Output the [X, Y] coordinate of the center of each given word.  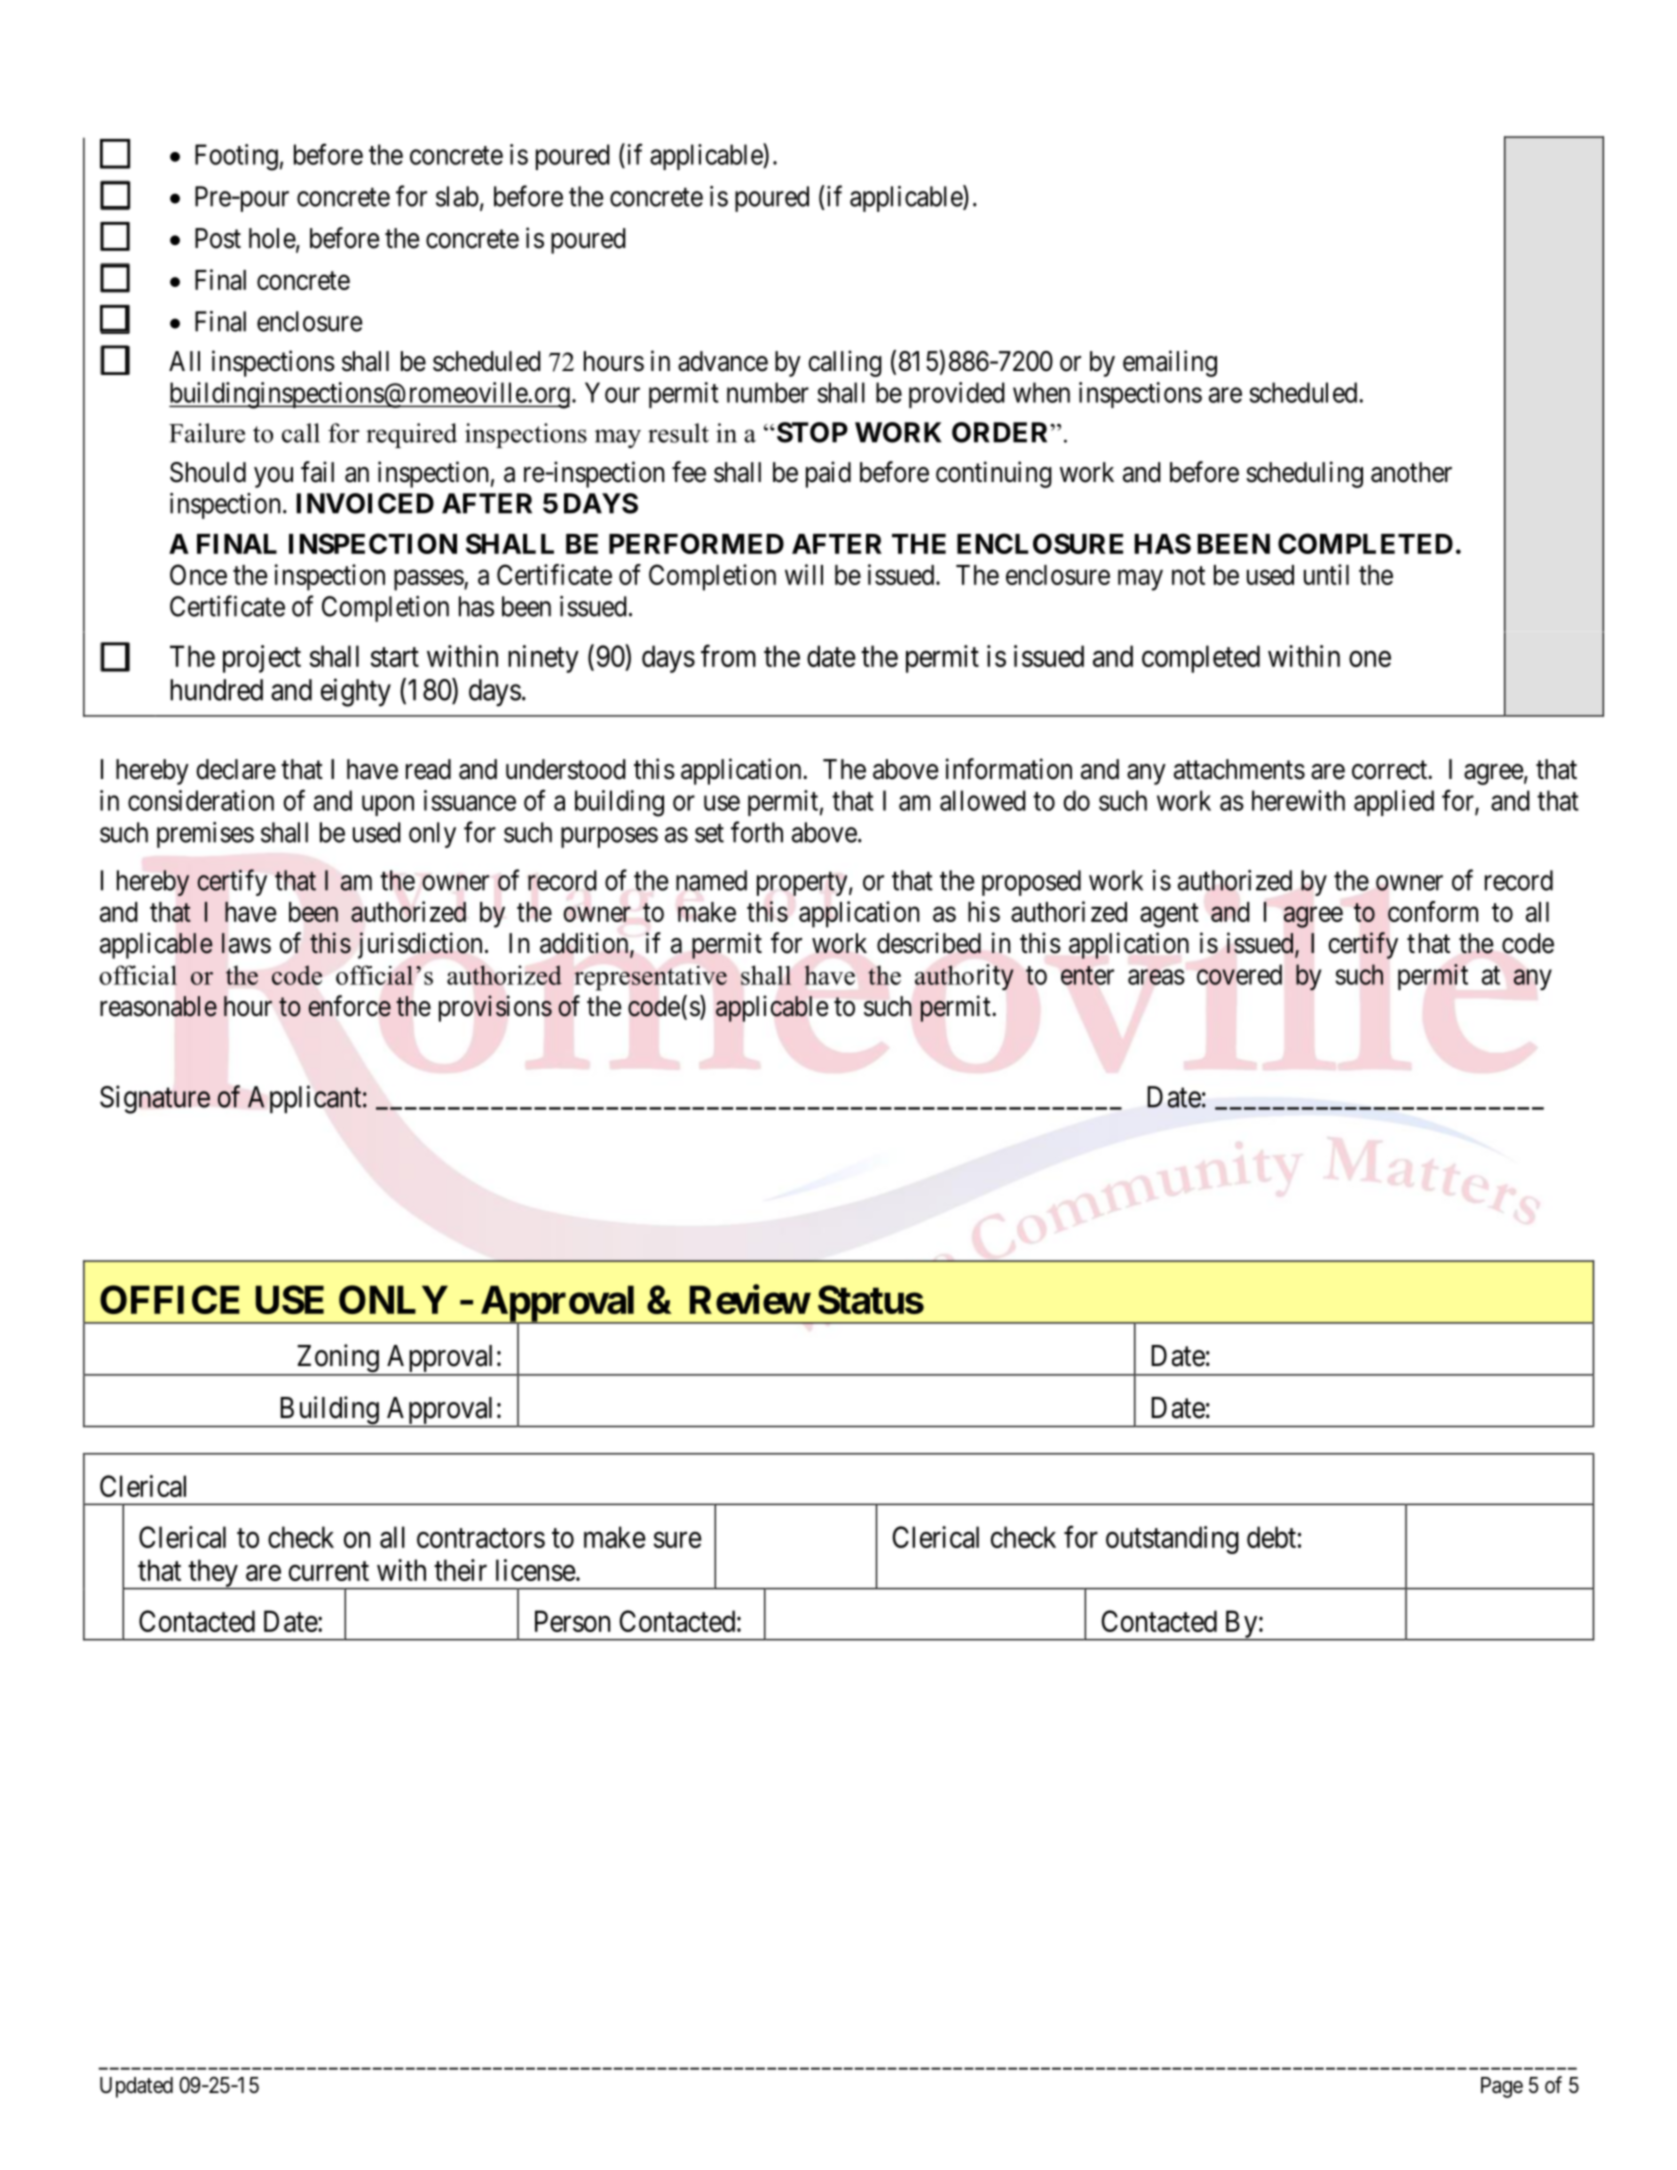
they [213, 1574]
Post [218, 238]
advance [723, 361]
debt [1271, 1537]
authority [964, 977]
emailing [1170, 363]
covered [1239, 974]
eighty [356, 692]
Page [1502, 2087]
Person [573, 1621]
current [329, 1571]
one [1370, 659]
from [728, 656]
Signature [155, 1099]
